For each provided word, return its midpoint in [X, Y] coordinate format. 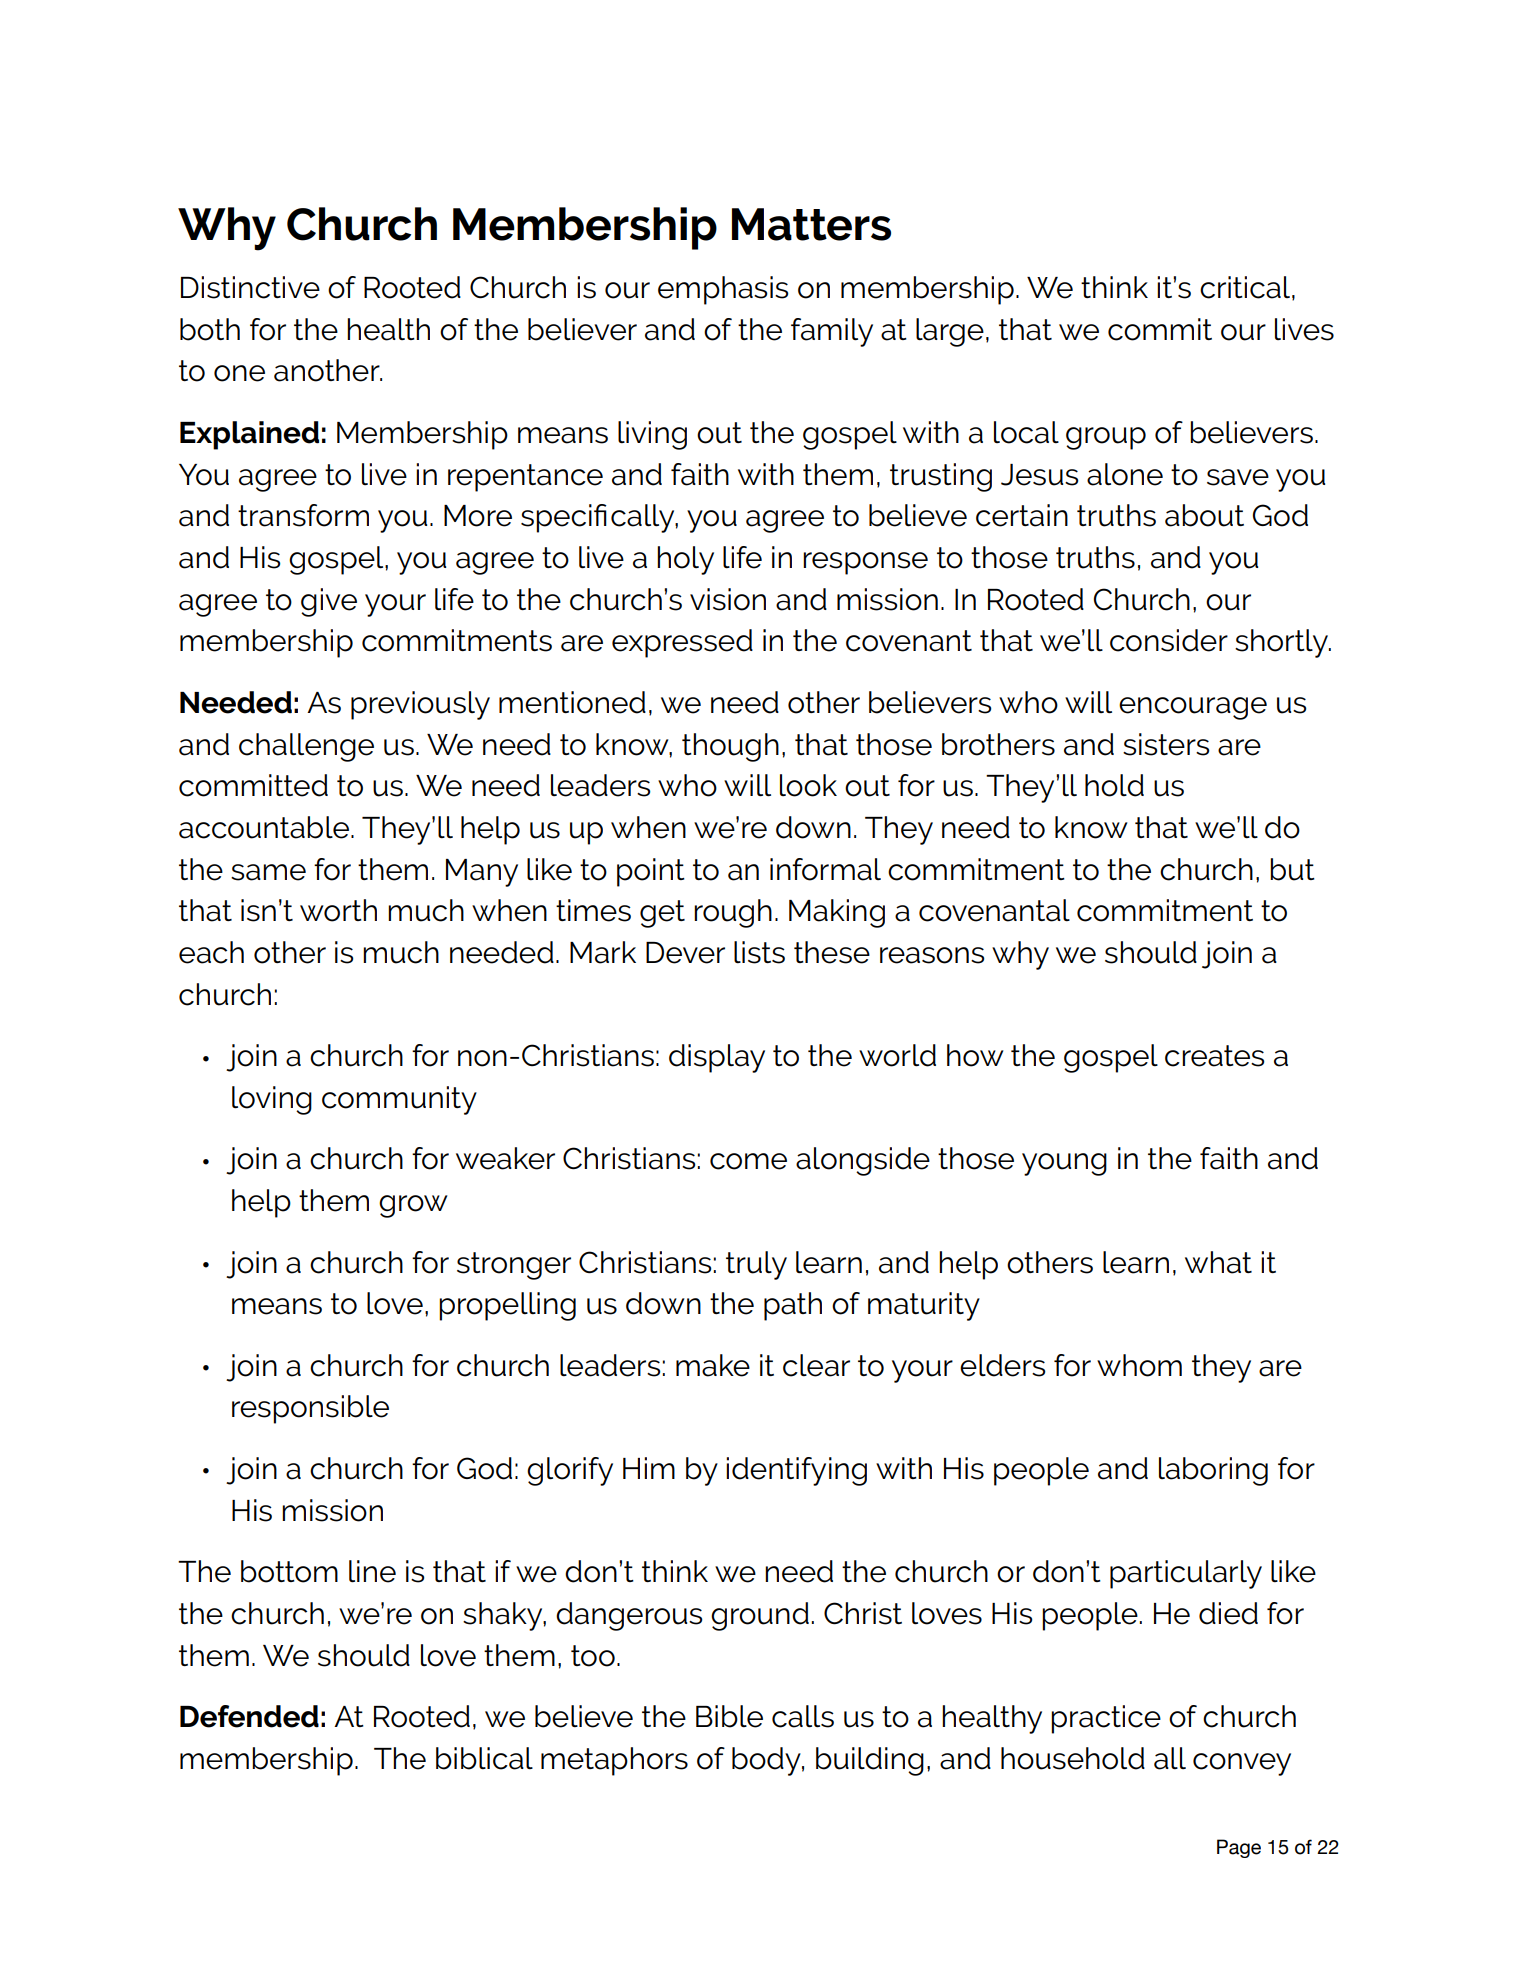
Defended [249, 1716]
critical [1246, 288]
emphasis [723, 290]
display [717, 1058]
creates [1214, 1056]
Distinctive [250, 287]
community [399, 1100]
